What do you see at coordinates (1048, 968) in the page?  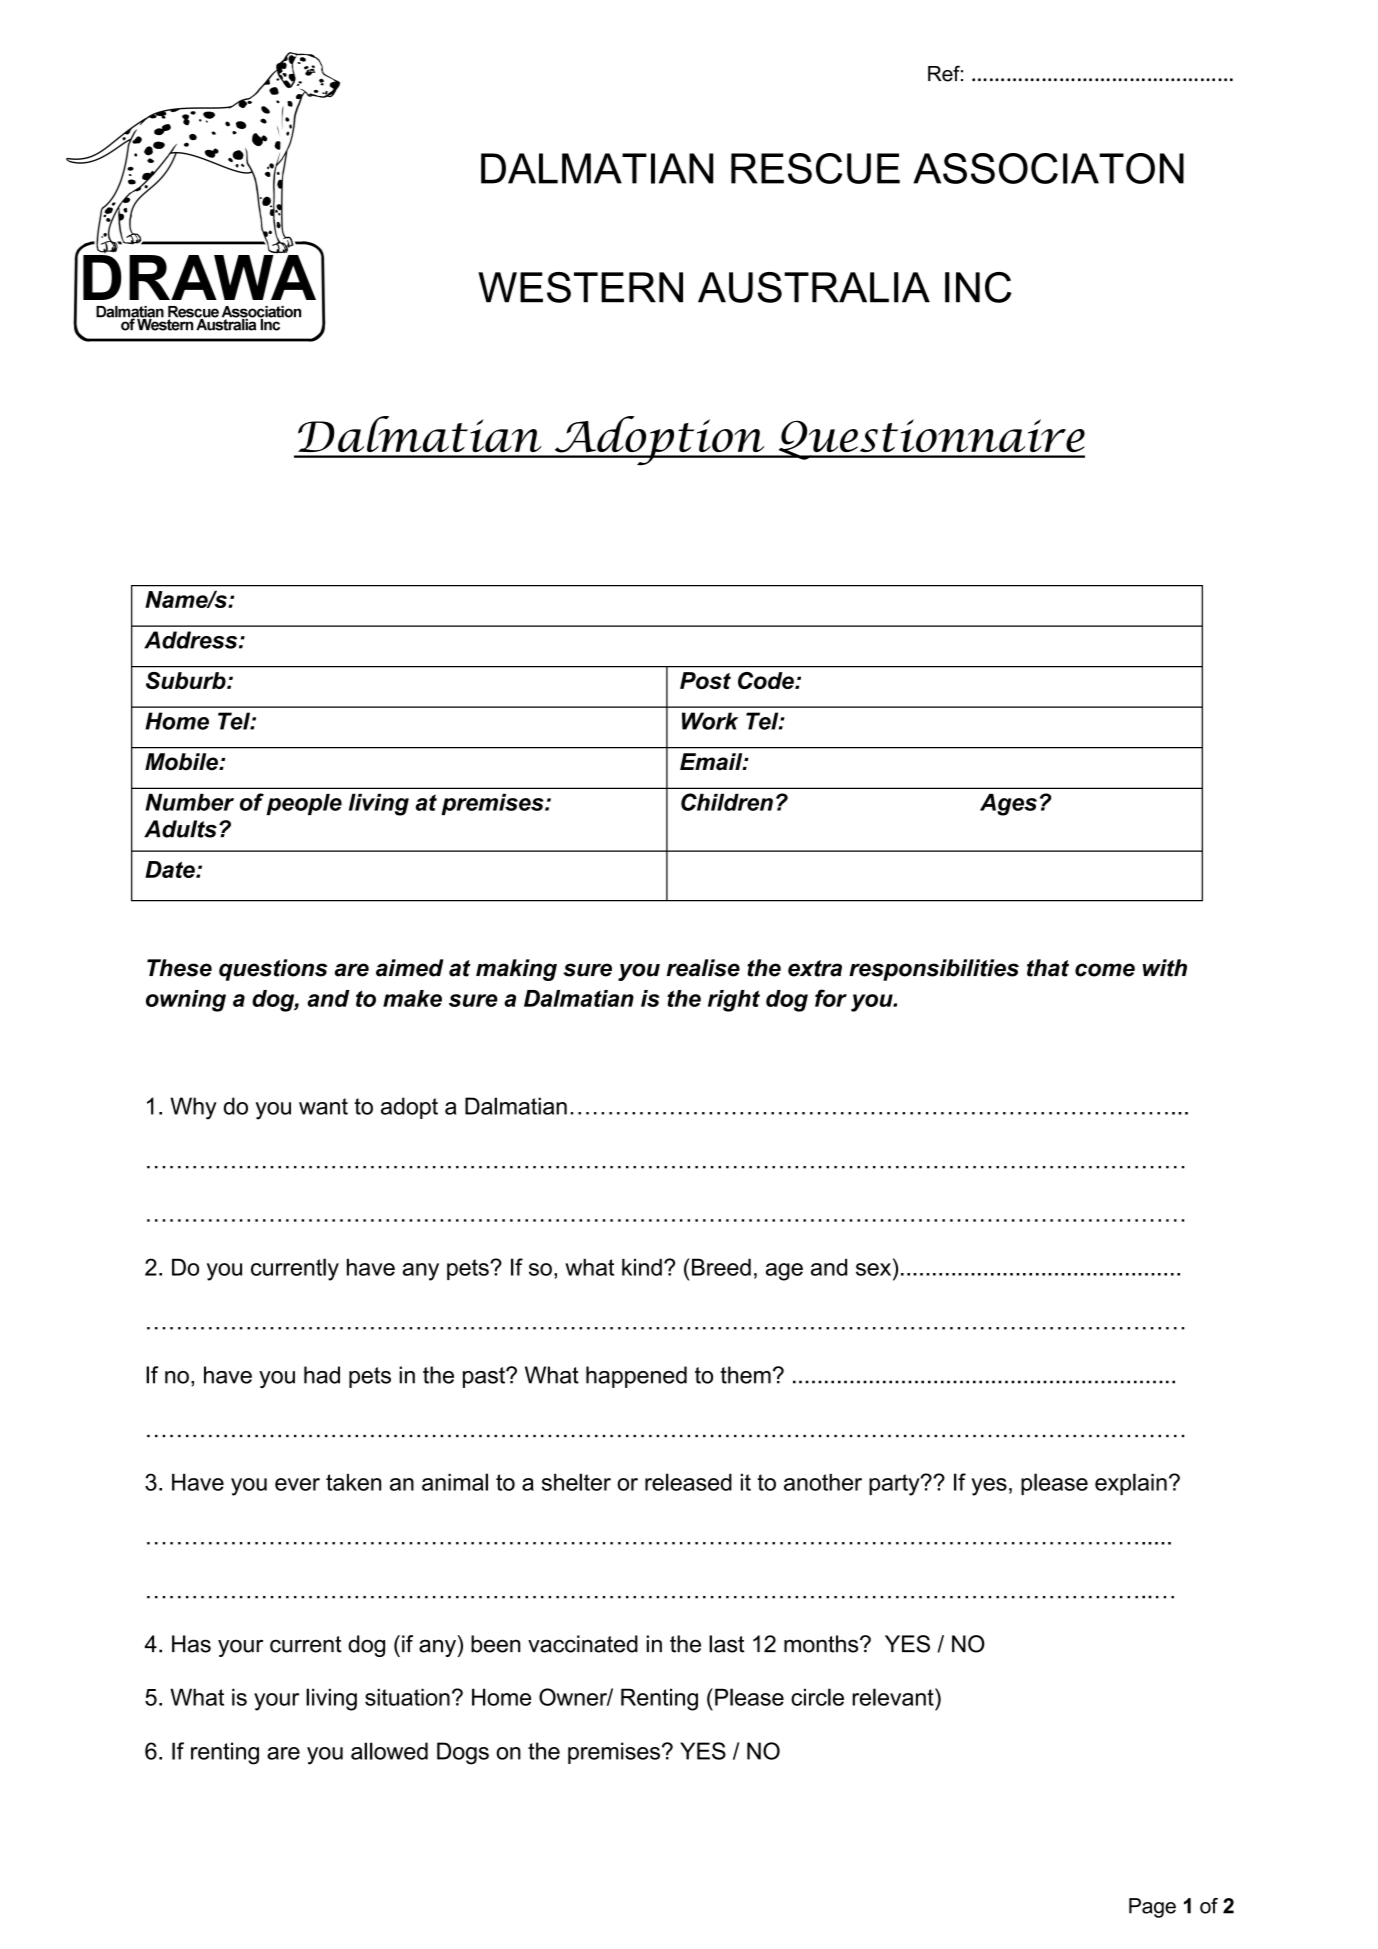 I see `that` at bounding box center [1048, 968].
